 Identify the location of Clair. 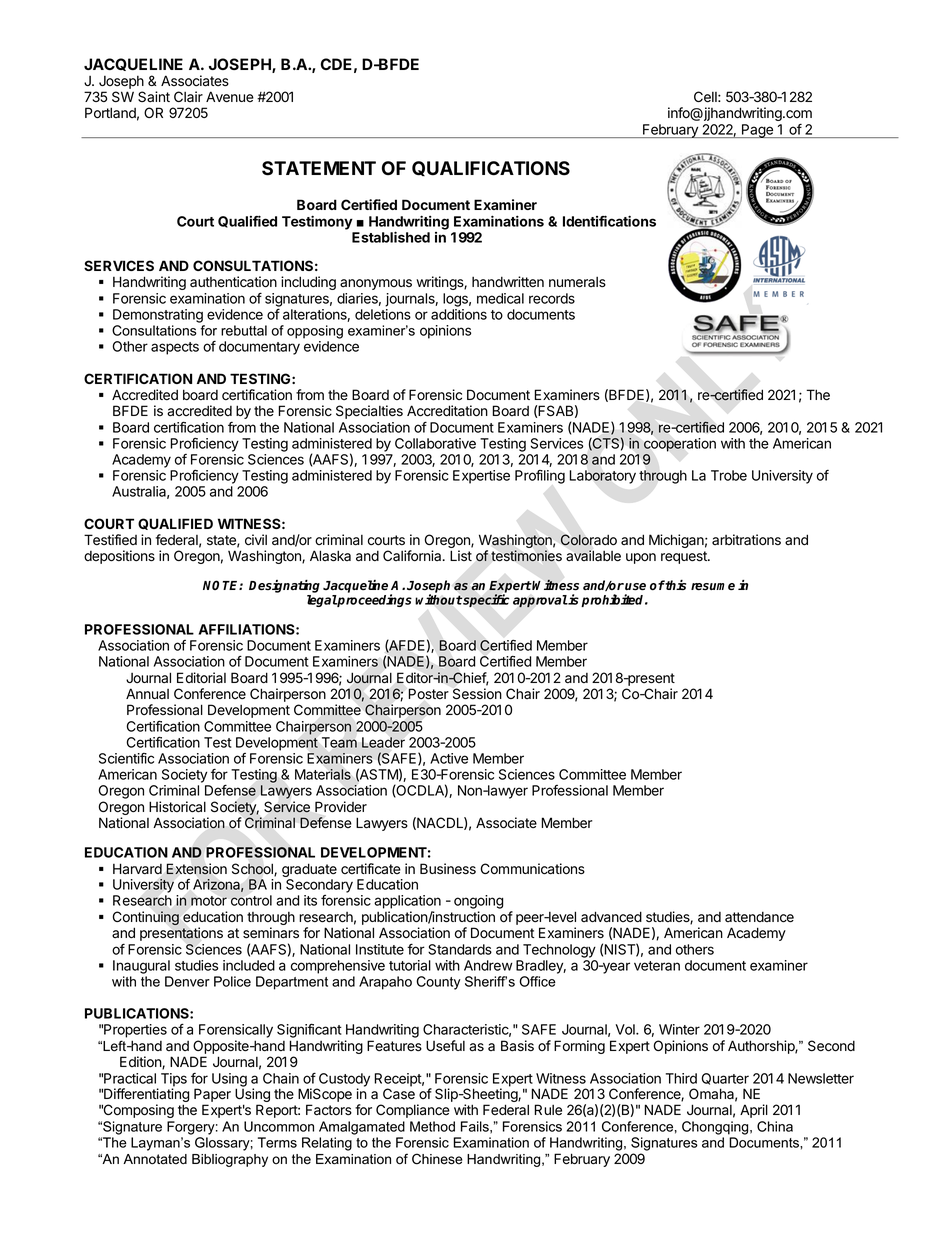
(188, 96).
